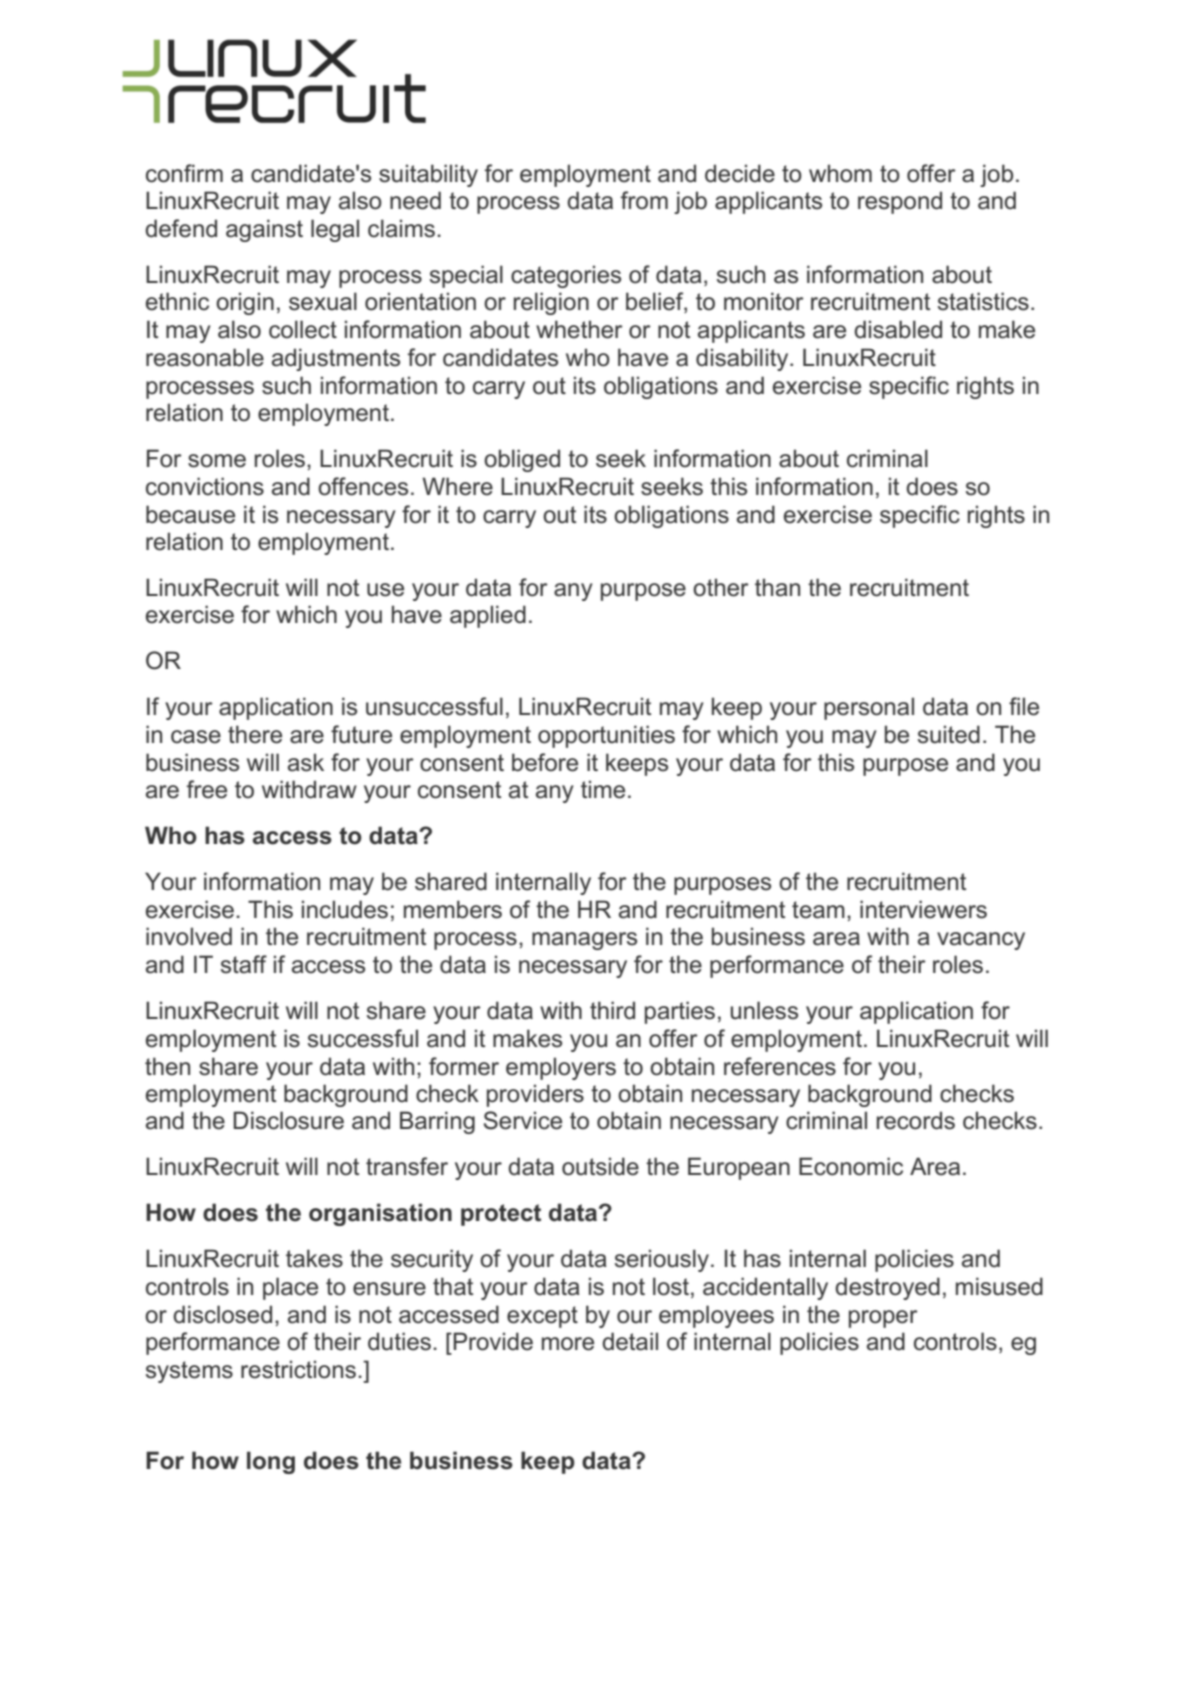 The width and height of the image is (1196, 1691). Describe the element at coordinates (900, 202) in the image. I see `respond` at that location.
